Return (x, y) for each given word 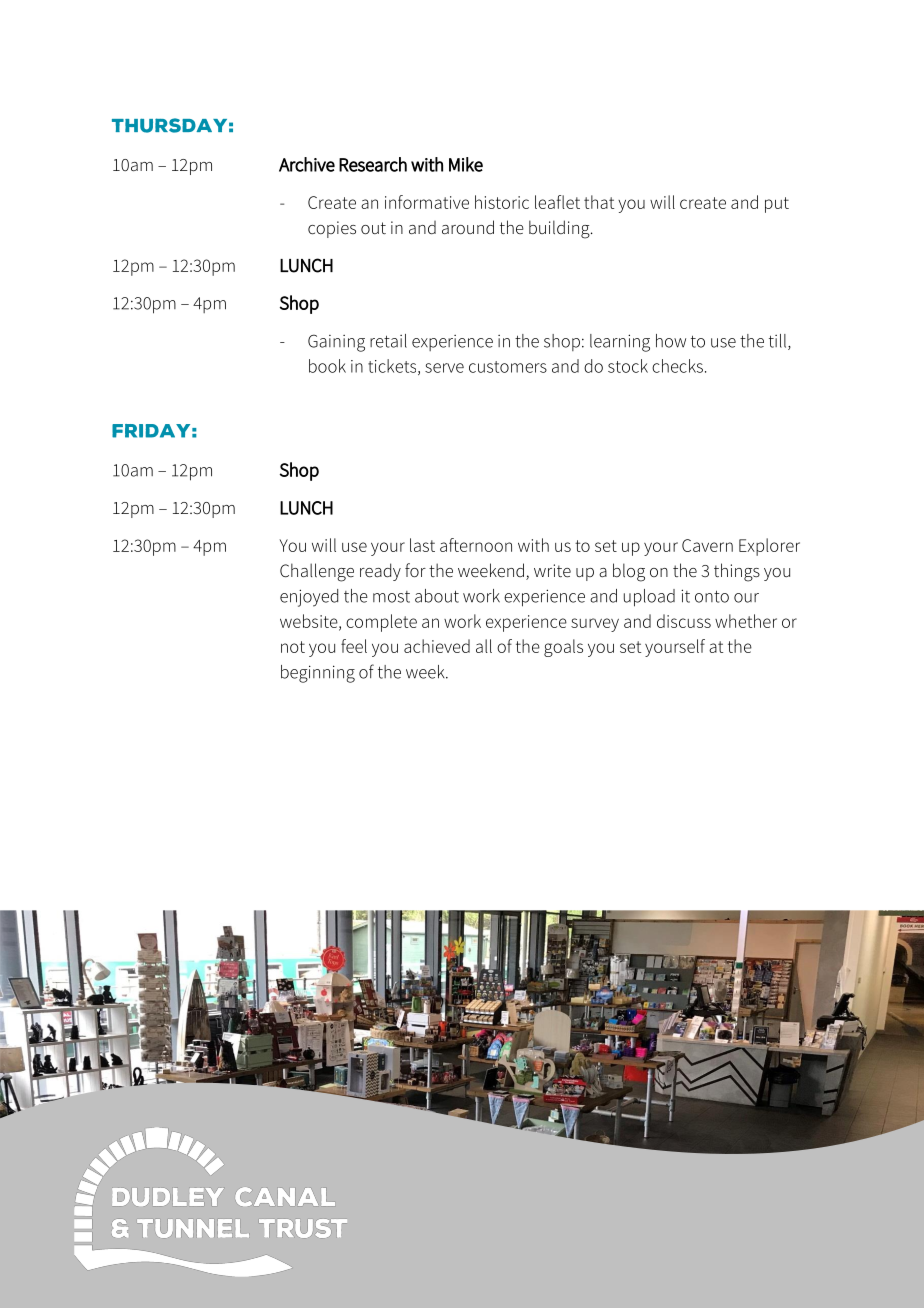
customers (508, 367)
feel (354, 646)
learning (620, 343)
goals (563, 648)
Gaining (336, 343)
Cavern (707, 545)
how (671, 341)
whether (746, 621)
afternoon (476, 545)
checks (677, 366)
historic (502, 202)
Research (373, 164)
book (327, 366)
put (777, 205)
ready (380, 572)
